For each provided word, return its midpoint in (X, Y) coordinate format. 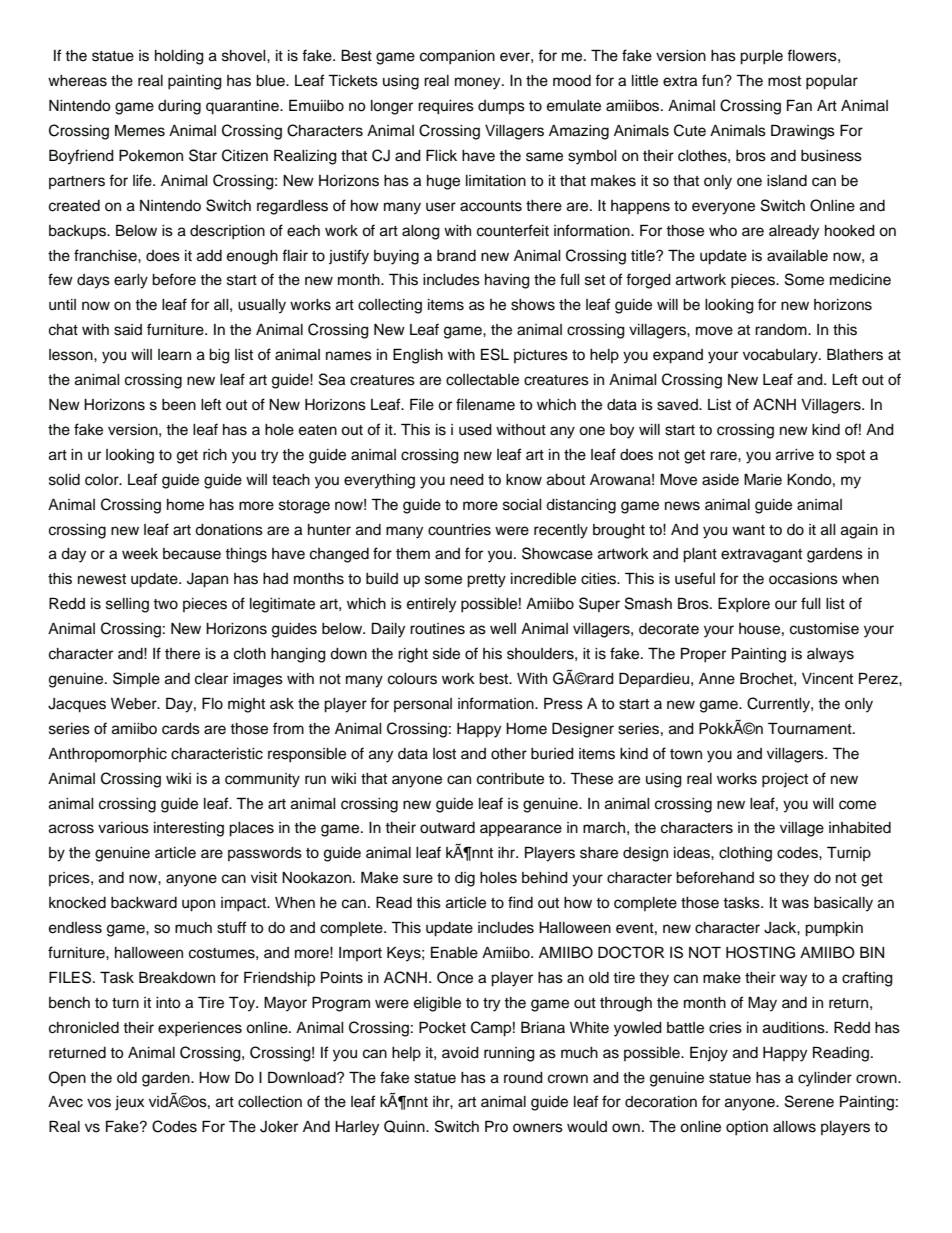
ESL (495, 354)
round (523, 1078)
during (179, 107)
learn (174, 355)
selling (127, 605)
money (479, 83)
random (782, 330)
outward (447, 828)
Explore (744, 605)
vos (99, 1103)
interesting (189, 829)
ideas (693, 853)
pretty (486, 581)
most (784, 81)
